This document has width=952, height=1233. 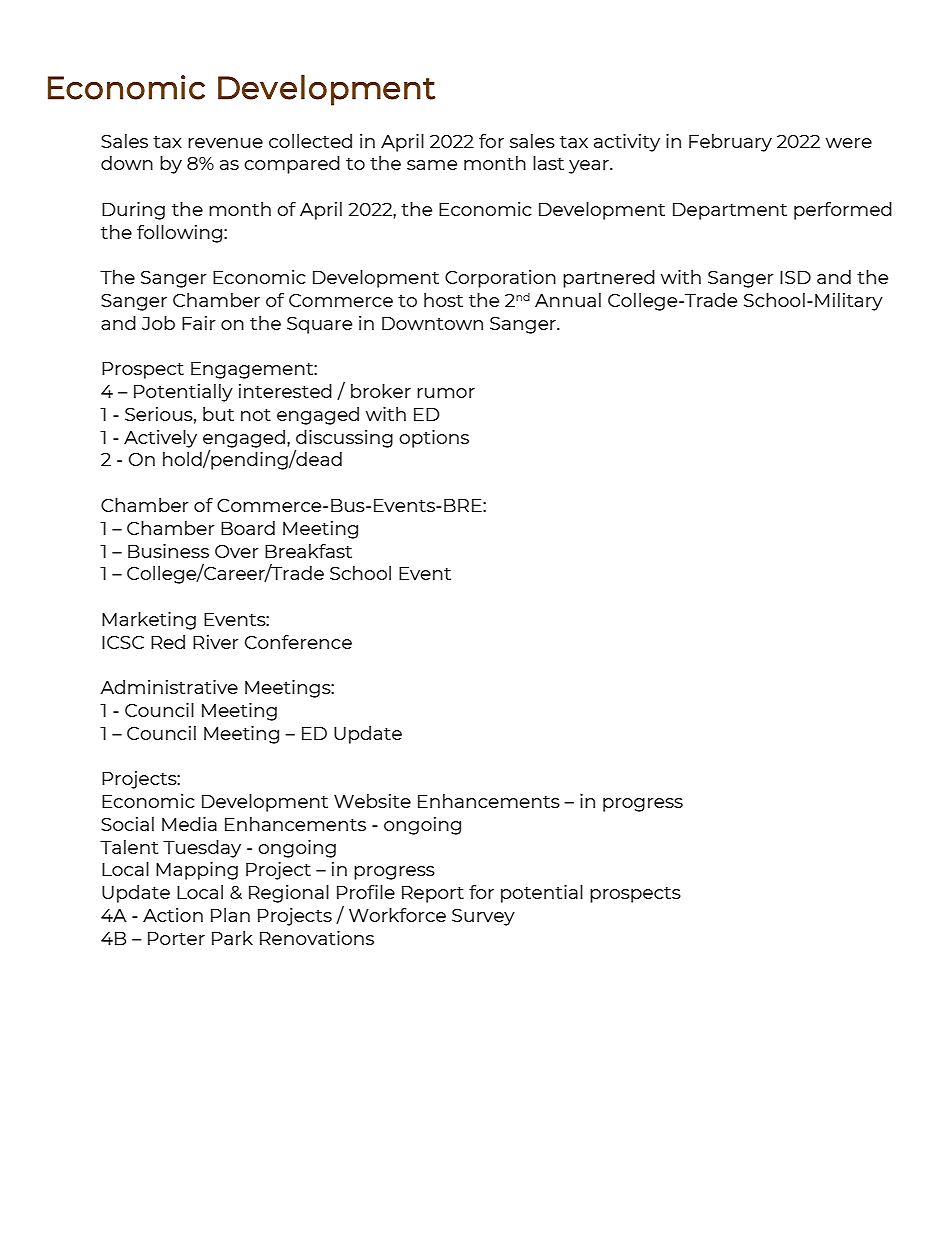 I want to click on same, so click(x=432, y=165).
